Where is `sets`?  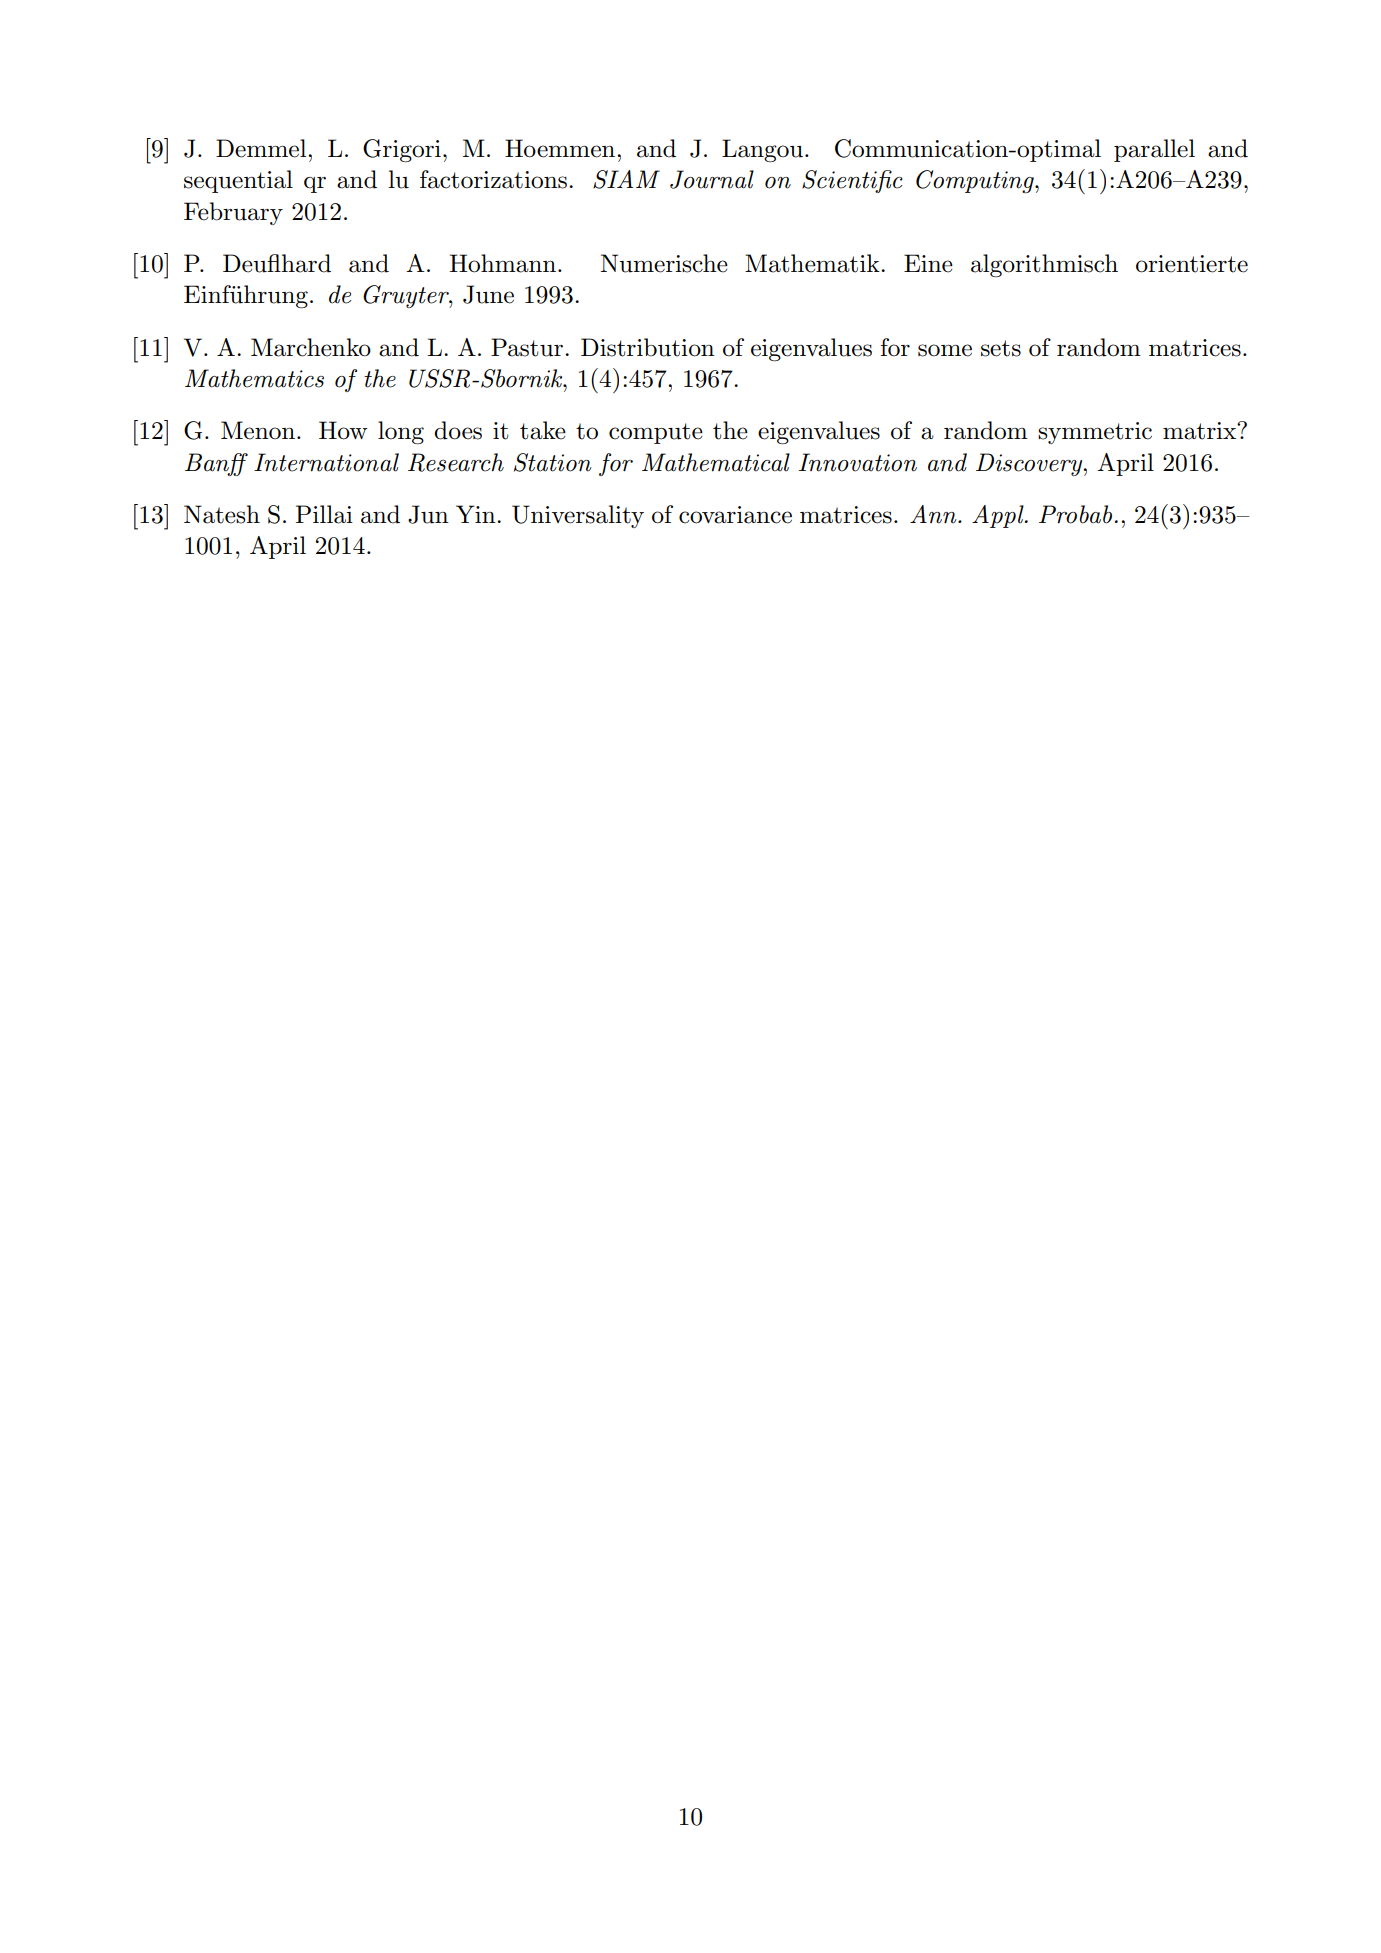
sets is located at coordinates (1001, 348).
